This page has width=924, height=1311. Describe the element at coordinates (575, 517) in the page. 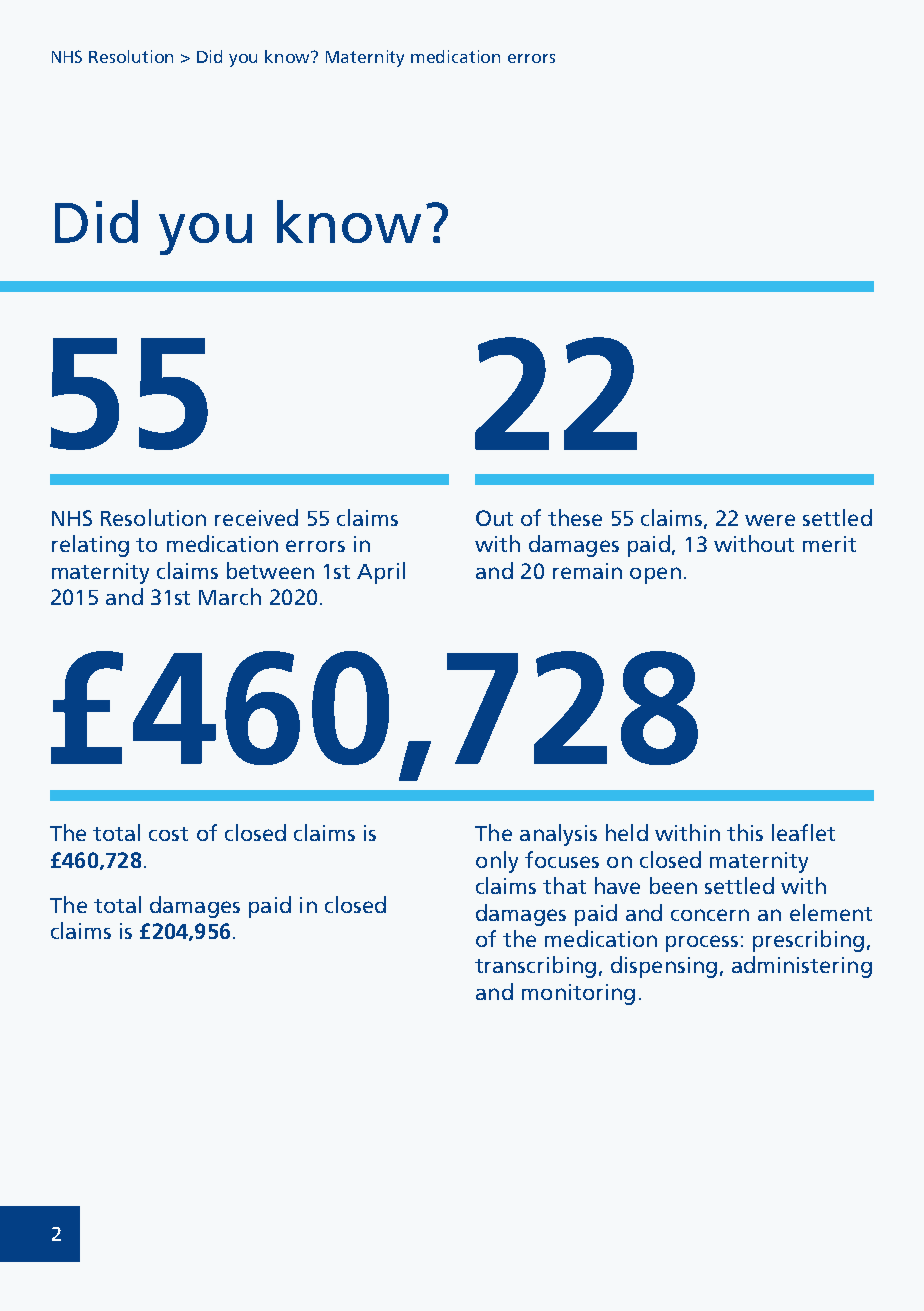

I see `these` at that location.
